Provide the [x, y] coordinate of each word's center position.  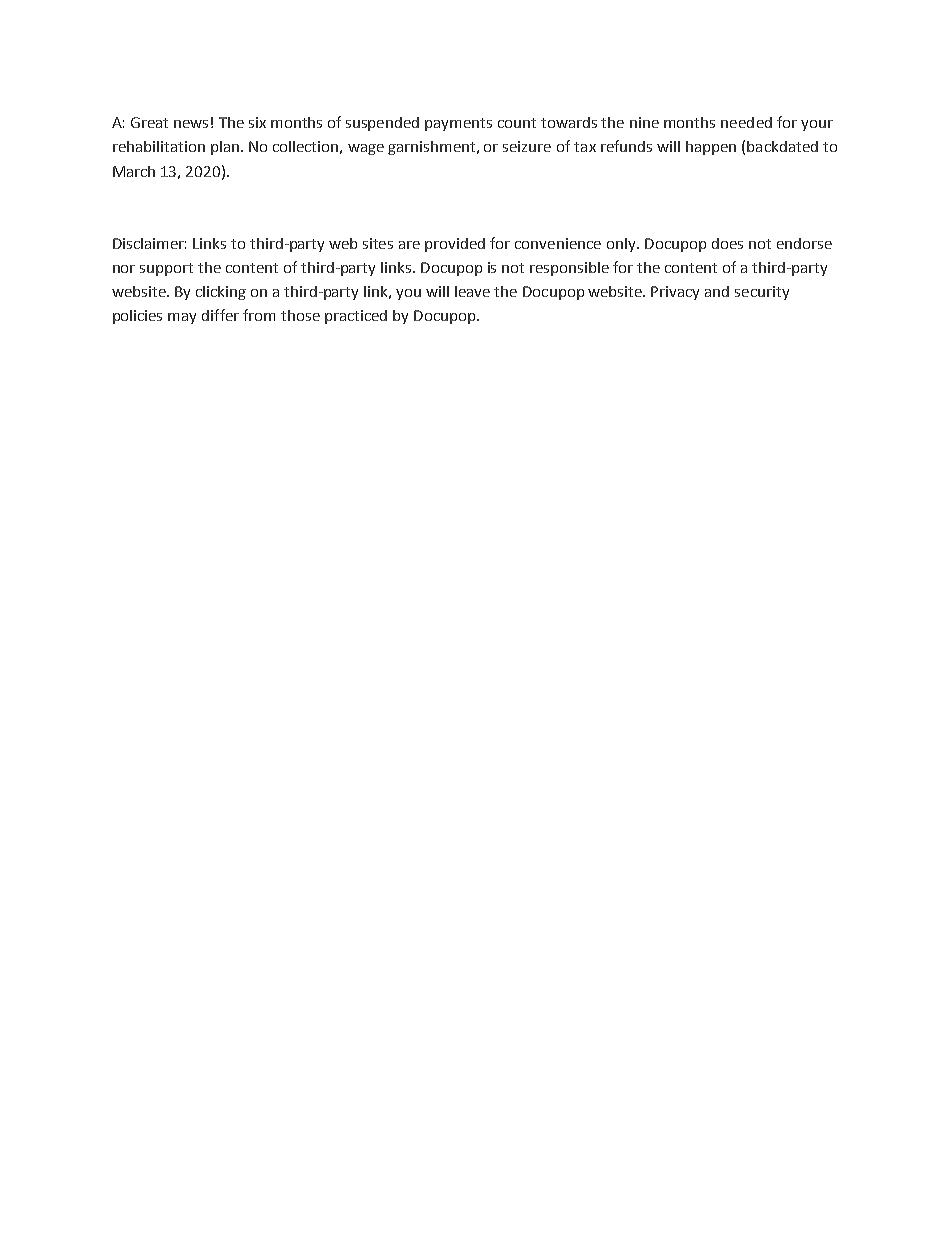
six [257, 122]
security [762, 293]
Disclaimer [149, 243]
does [727, 243]
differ [220, 315]
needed [746, 122]
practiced [356, 317]
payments [458, 124]
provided [455, 245]
